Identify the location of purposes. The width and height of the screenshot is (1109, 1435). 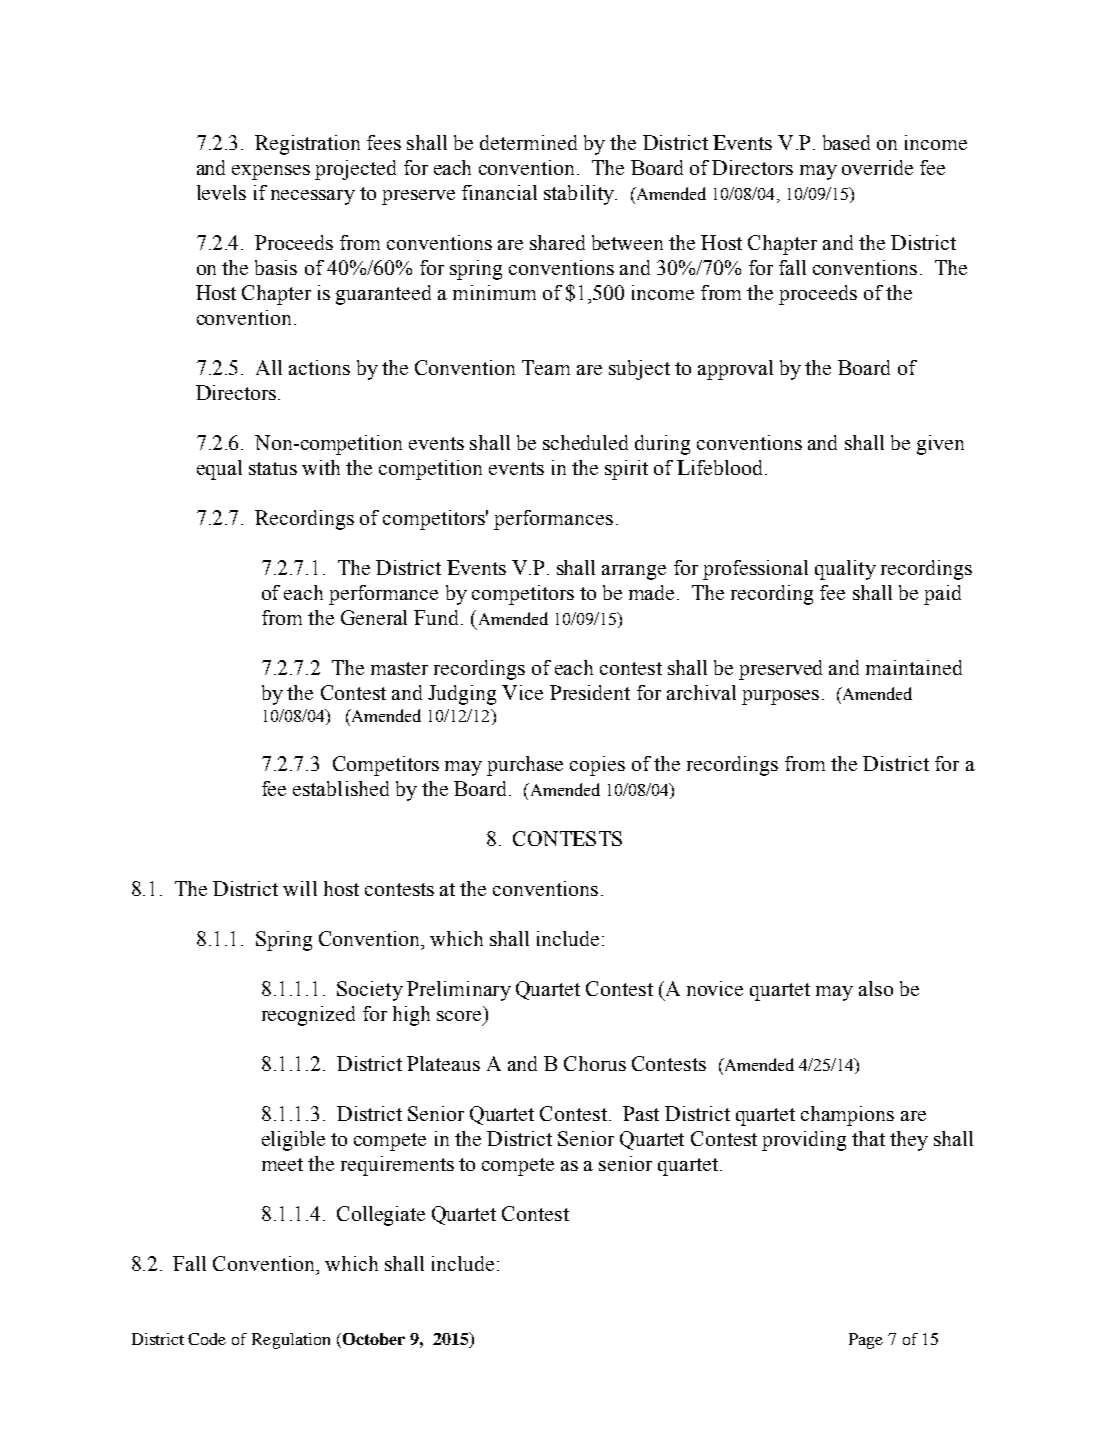
(780, 697).
